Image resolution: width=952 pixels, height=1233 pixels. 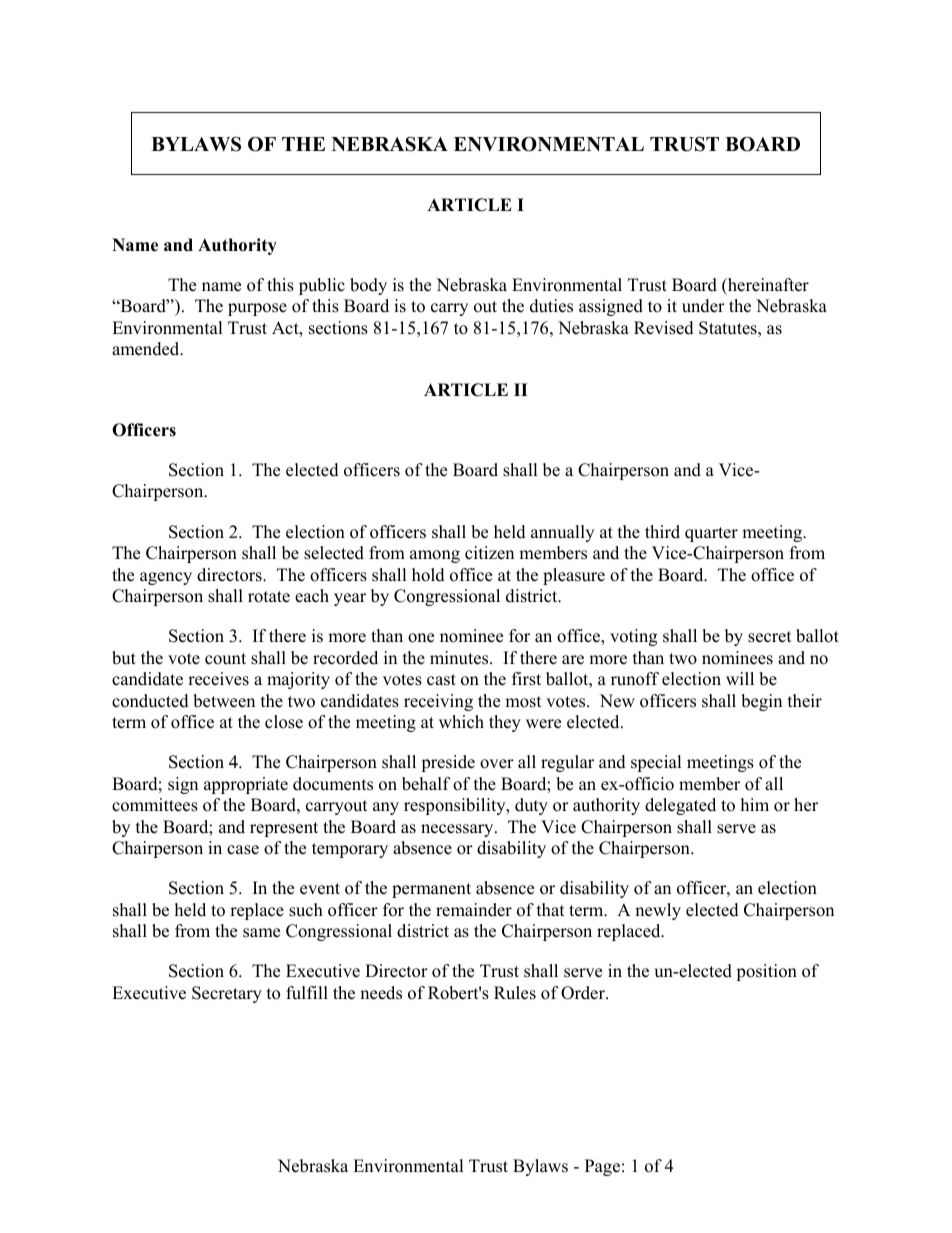 I want to click on position, so click(x=766, y=972).
